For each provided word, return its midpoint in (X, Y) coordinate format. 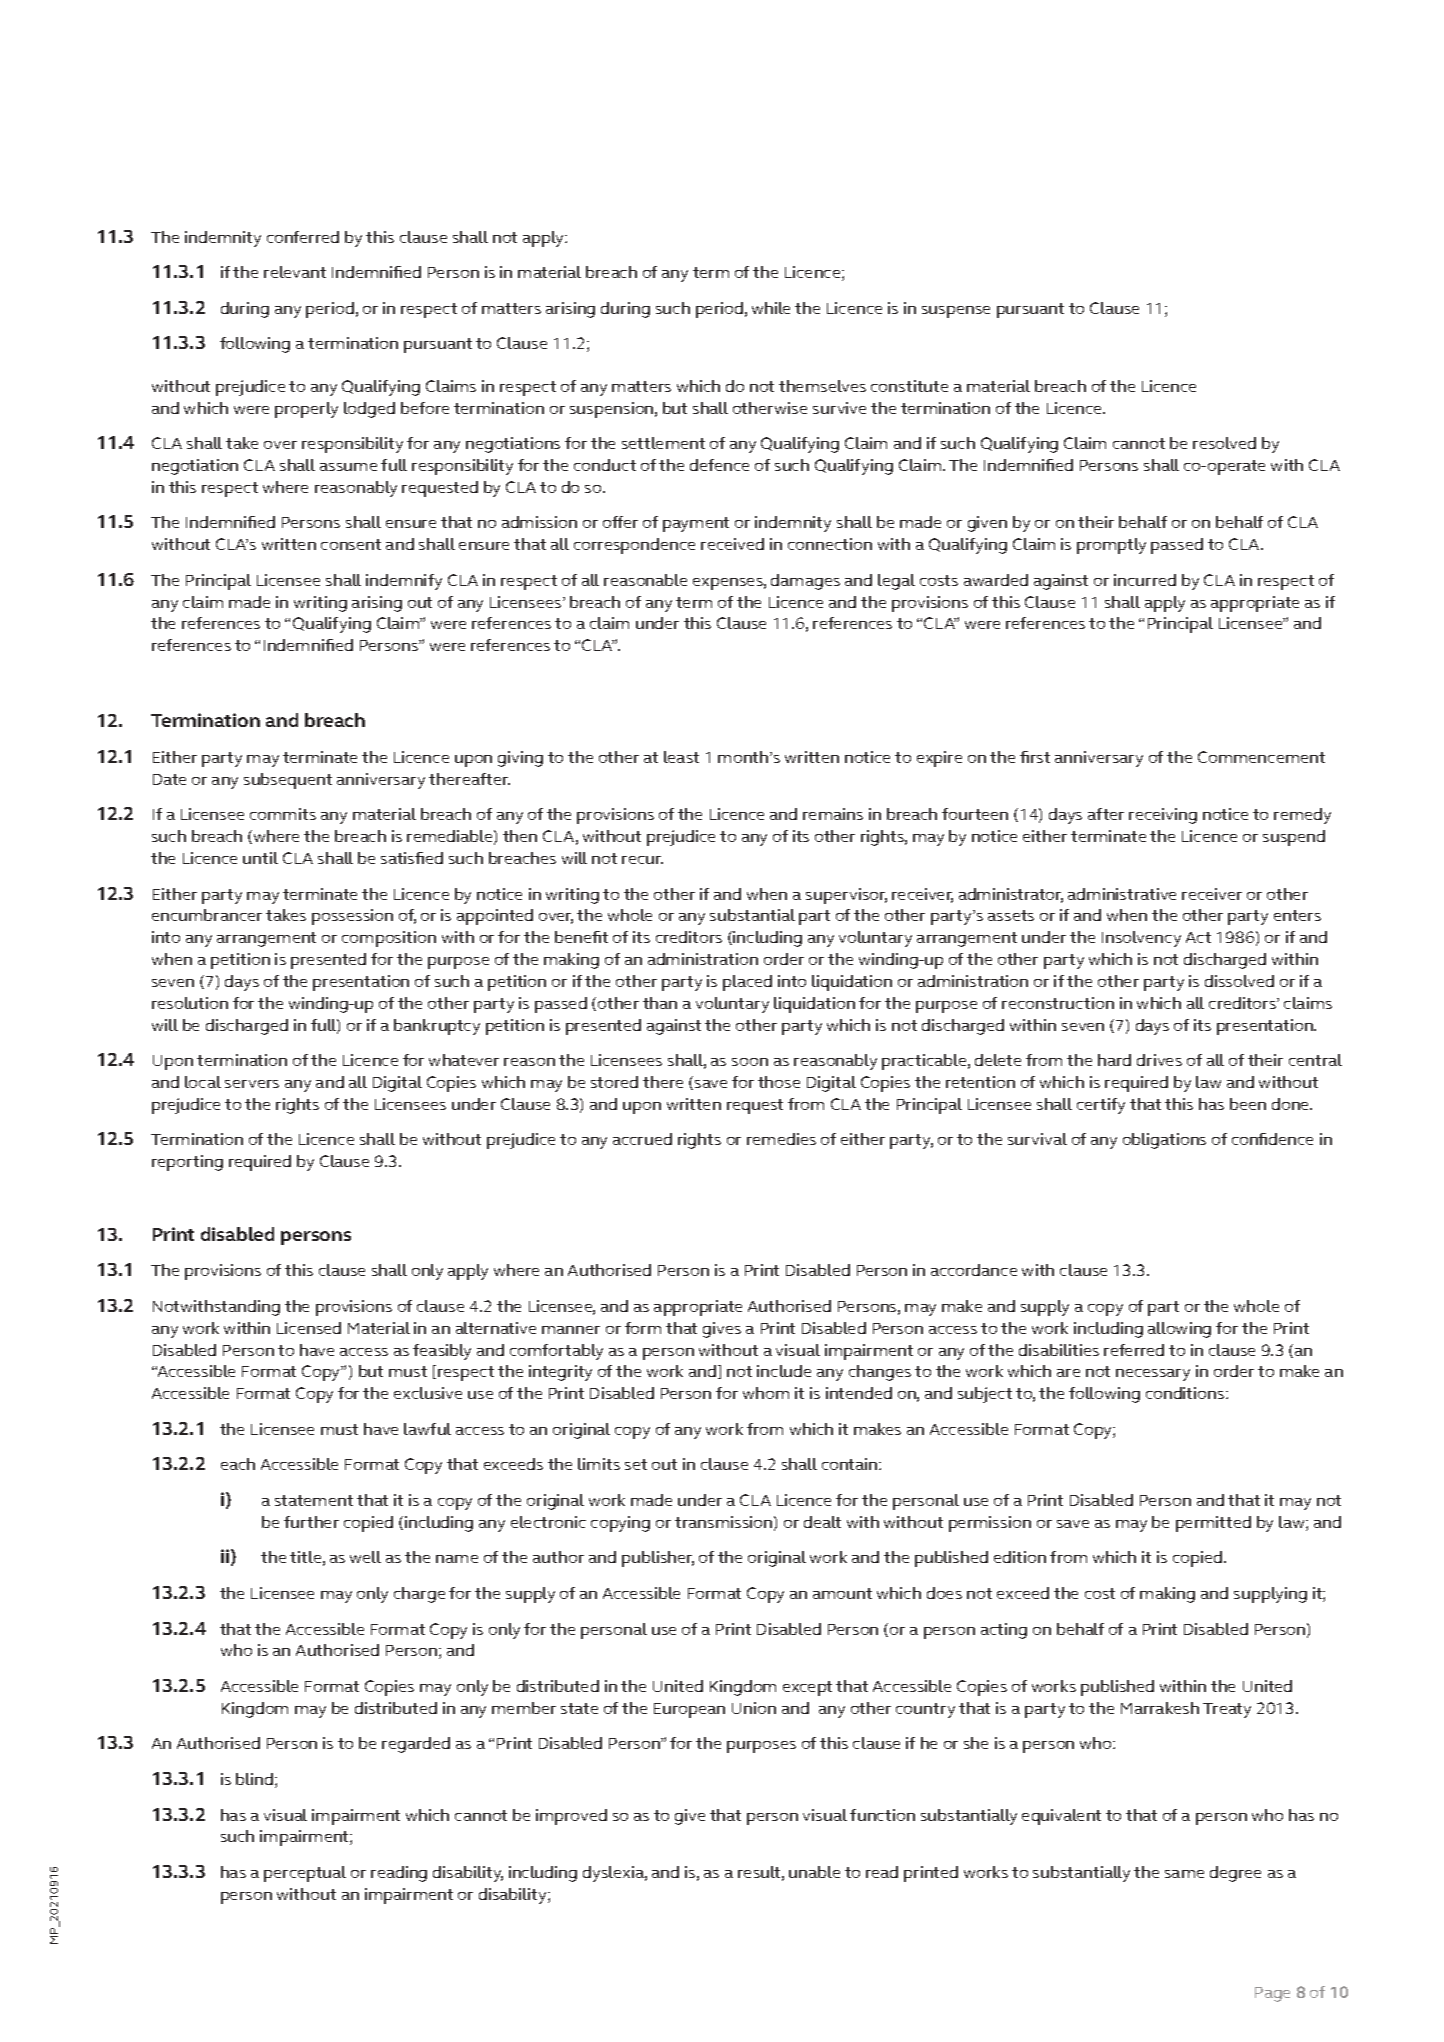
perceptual (305, 1874)
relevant (295, 272)
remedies (781, 1139)
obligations (1164, 1141)
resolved (1224, 443)
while (771, 308)
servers (252, 1084)
